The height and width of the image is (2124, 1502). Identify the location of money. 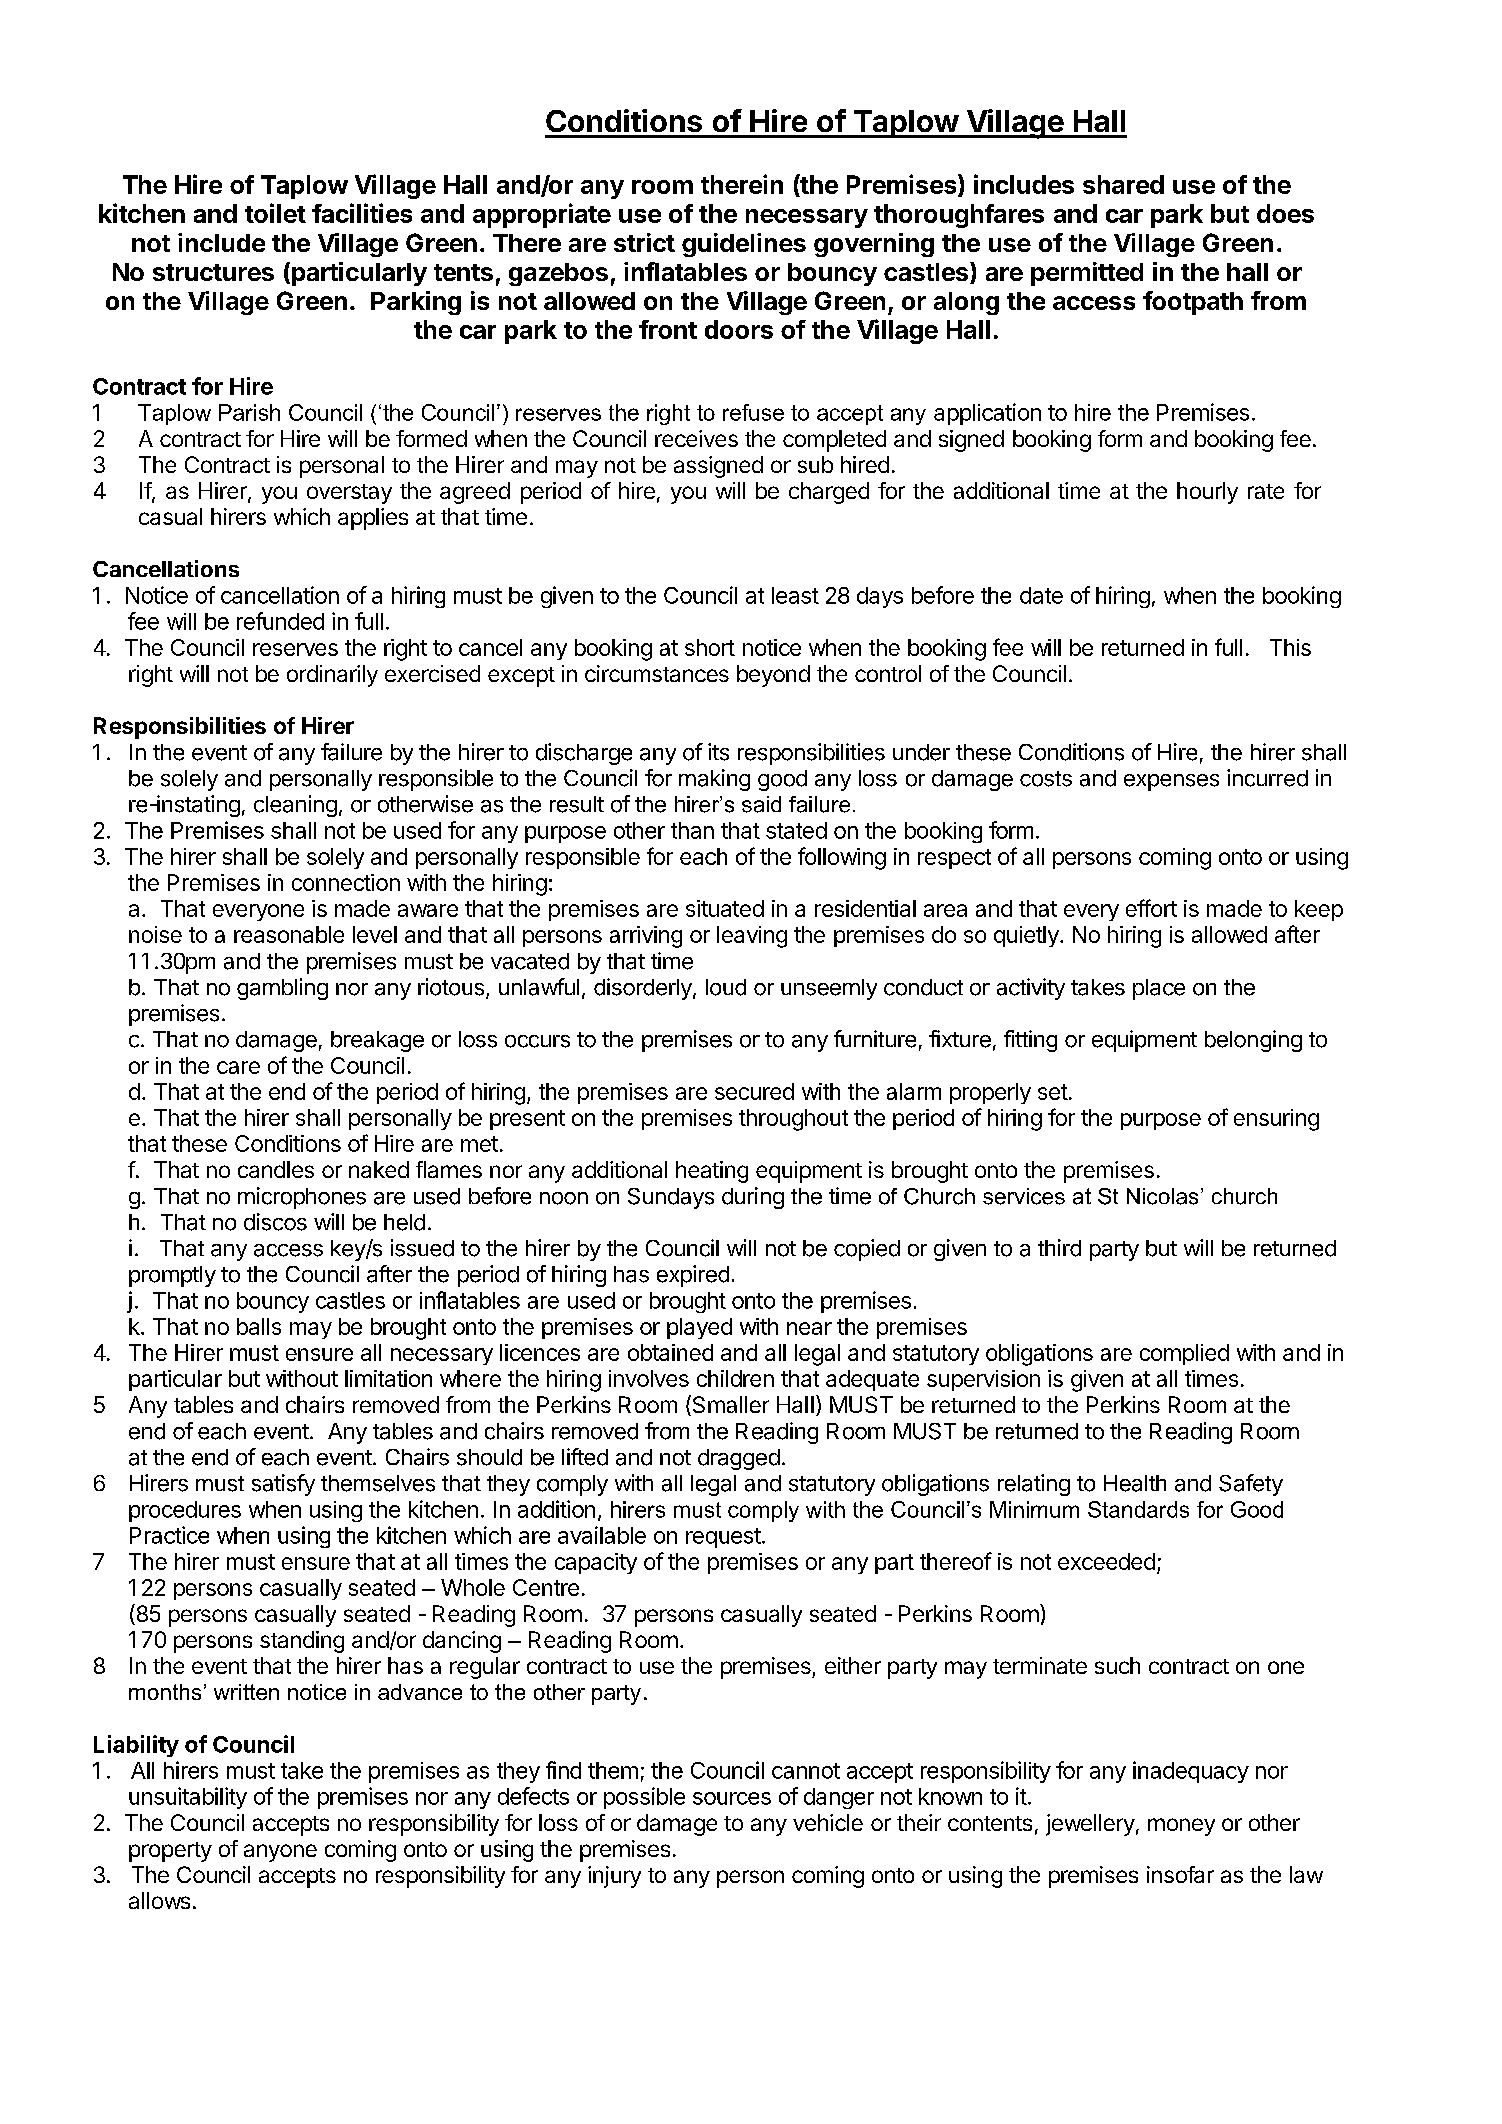
(1181, 1827).
